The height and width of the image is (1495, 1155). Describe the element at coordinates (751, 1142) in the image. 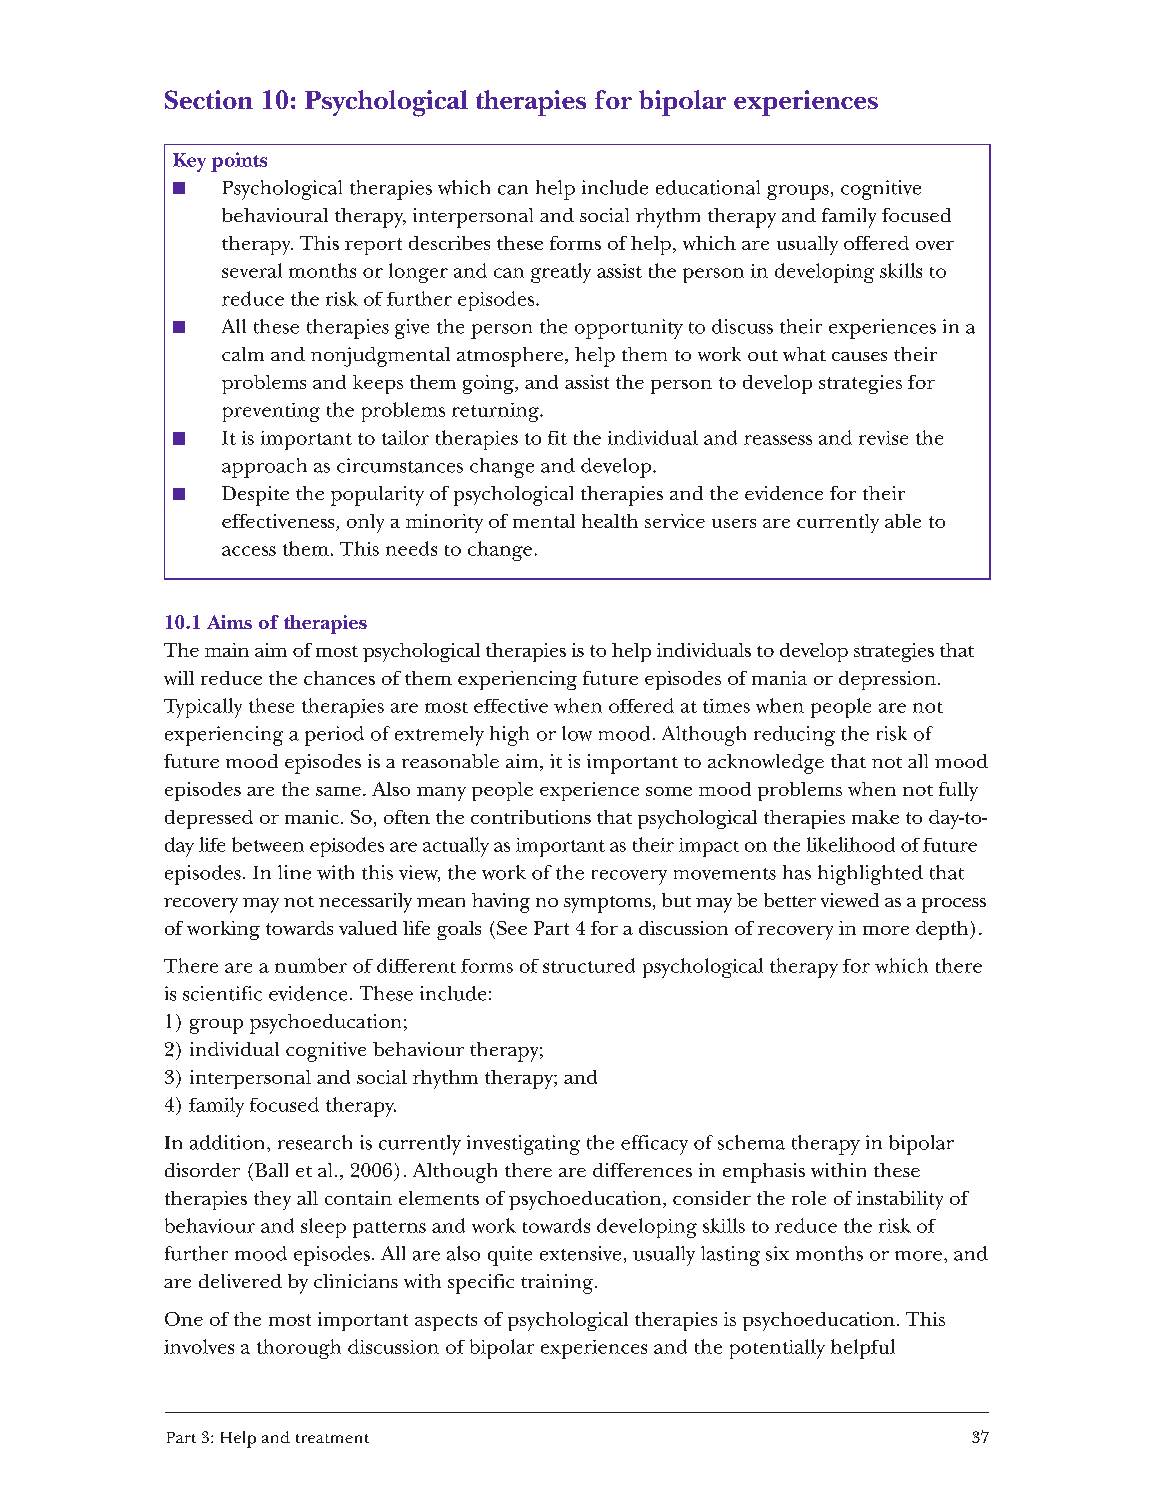

I see `schema` at that location.
